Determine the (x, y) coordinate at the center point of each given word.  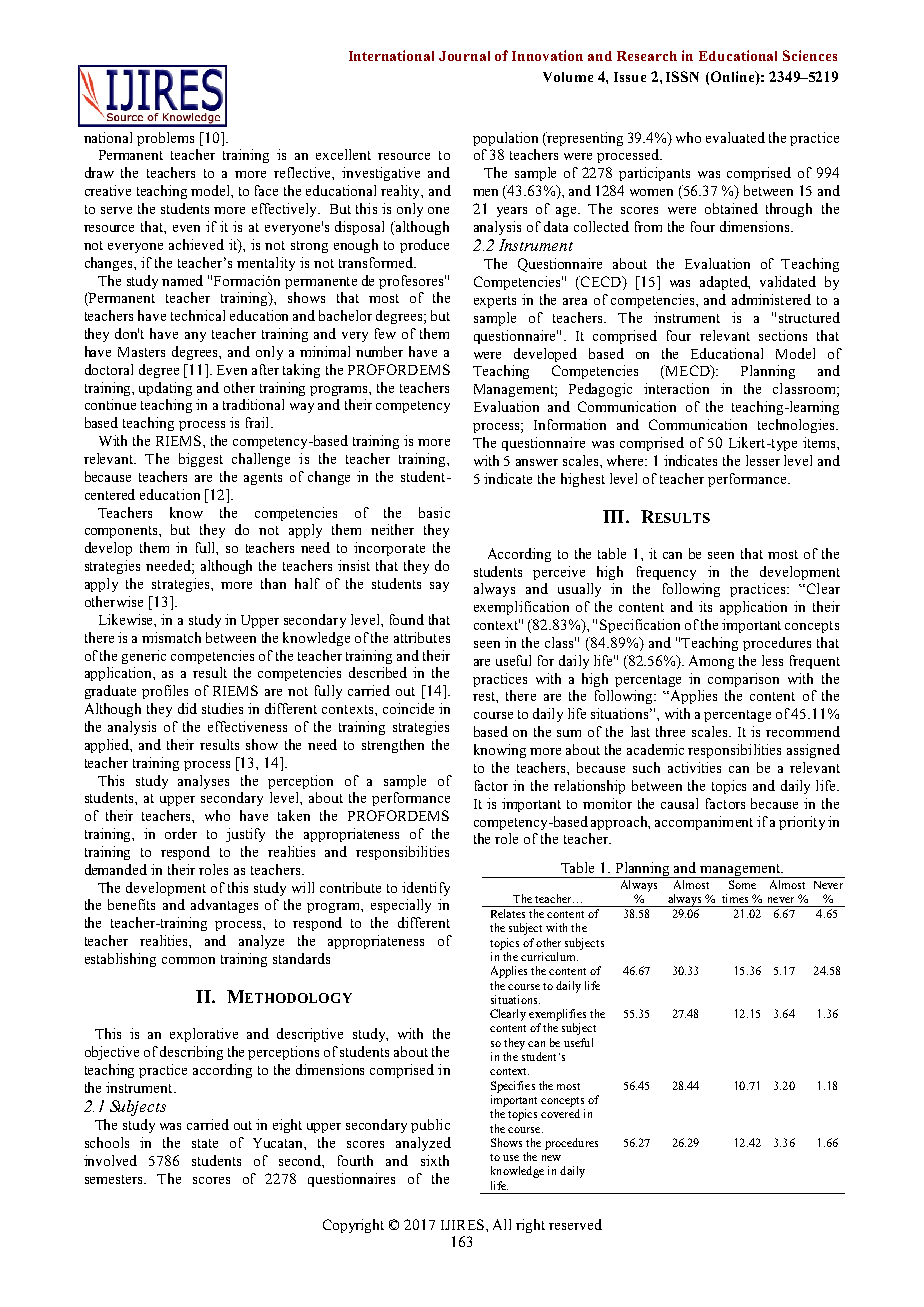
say (439, 587)
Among (711, 662)
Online (732, 77)
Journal (464, 56)
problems (165, 139)
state (205, 1143)
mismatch (171, 637)
